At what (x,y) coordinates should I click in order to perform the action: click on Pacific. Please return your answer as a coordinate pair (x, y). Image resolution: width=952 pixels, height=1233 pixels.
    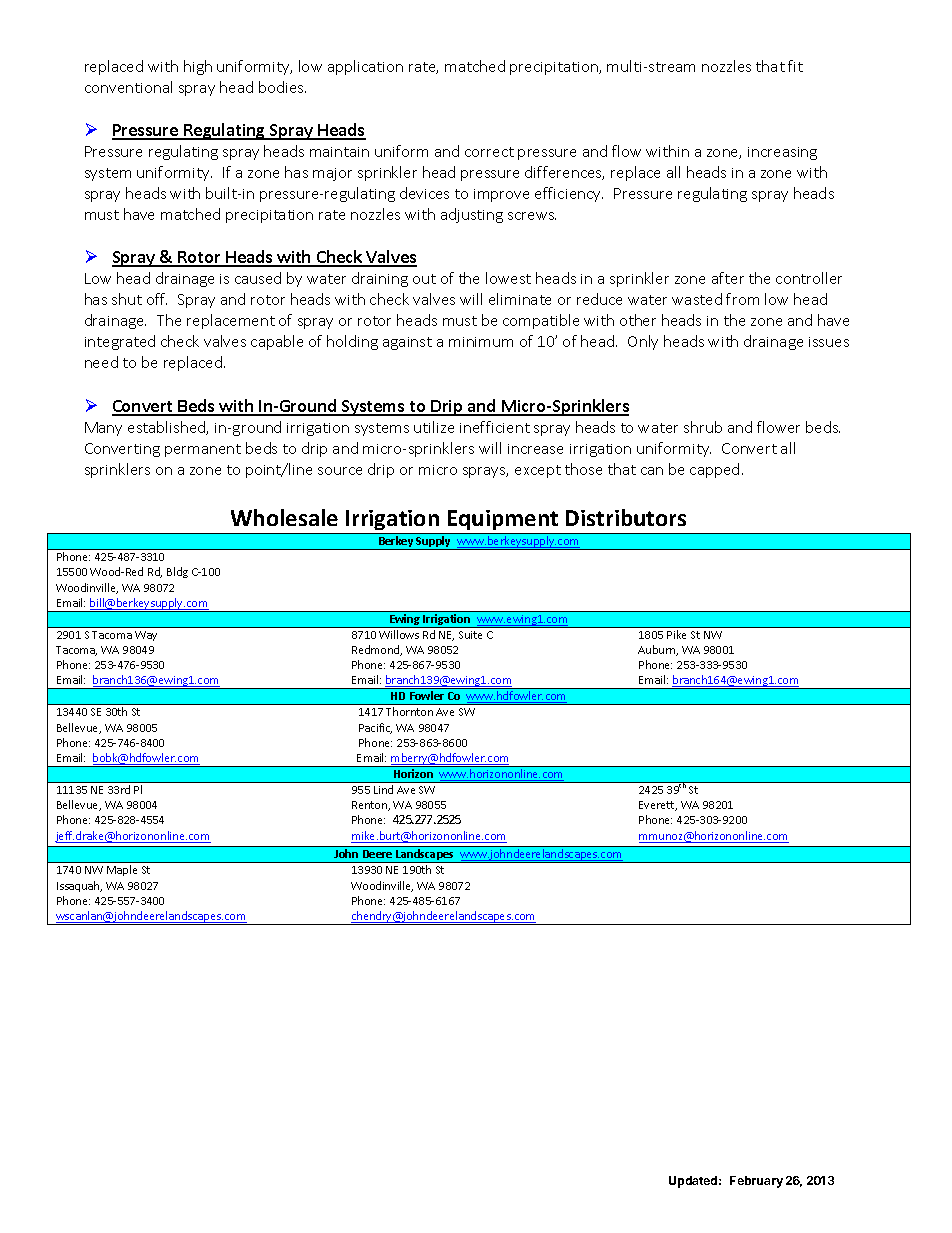
    Looking at the image, I should click on (375, 728).
